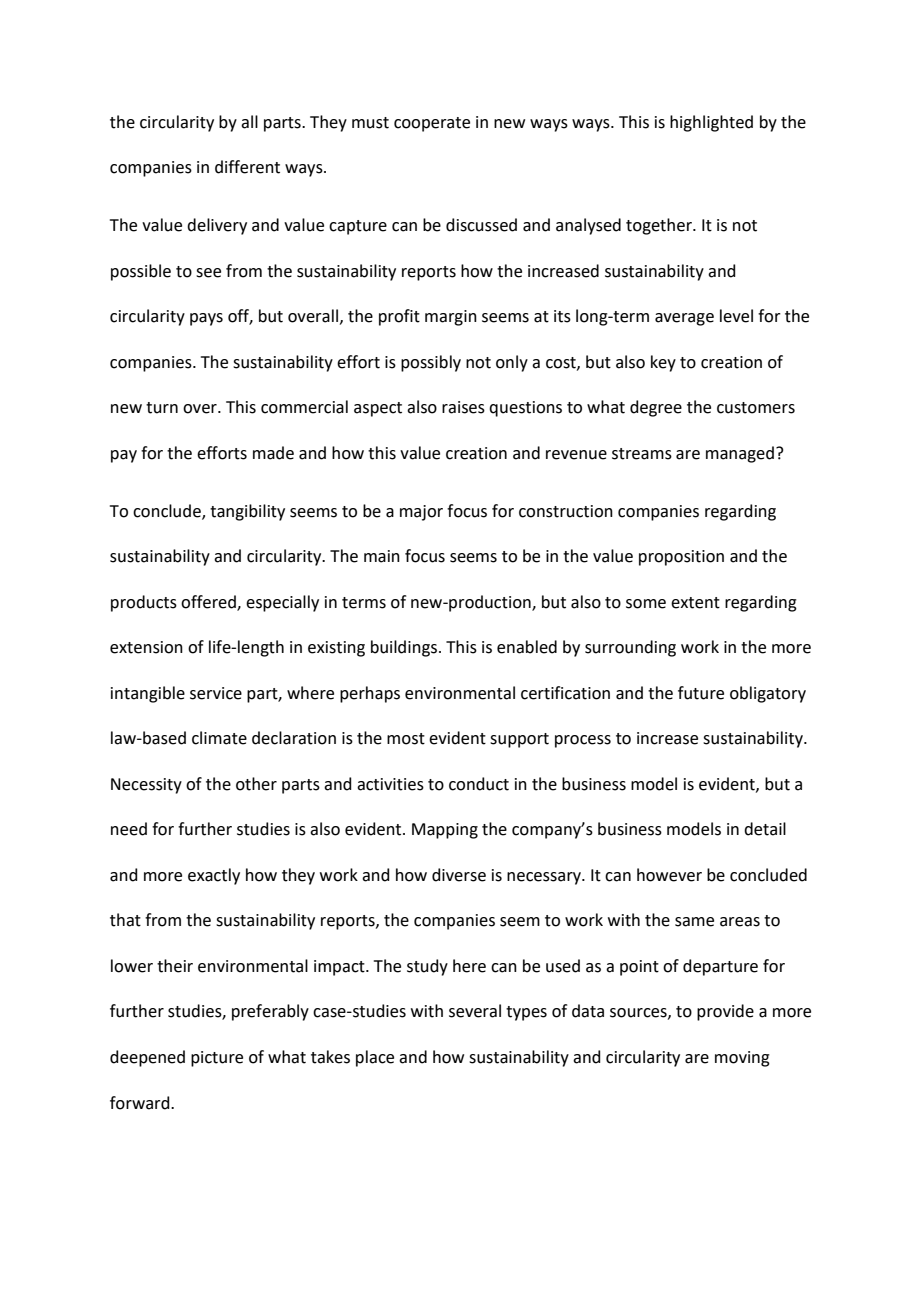  What do you see at coordinates (217, 1059) in the image?
I see `picture` at bounding box center [217, 1059].
